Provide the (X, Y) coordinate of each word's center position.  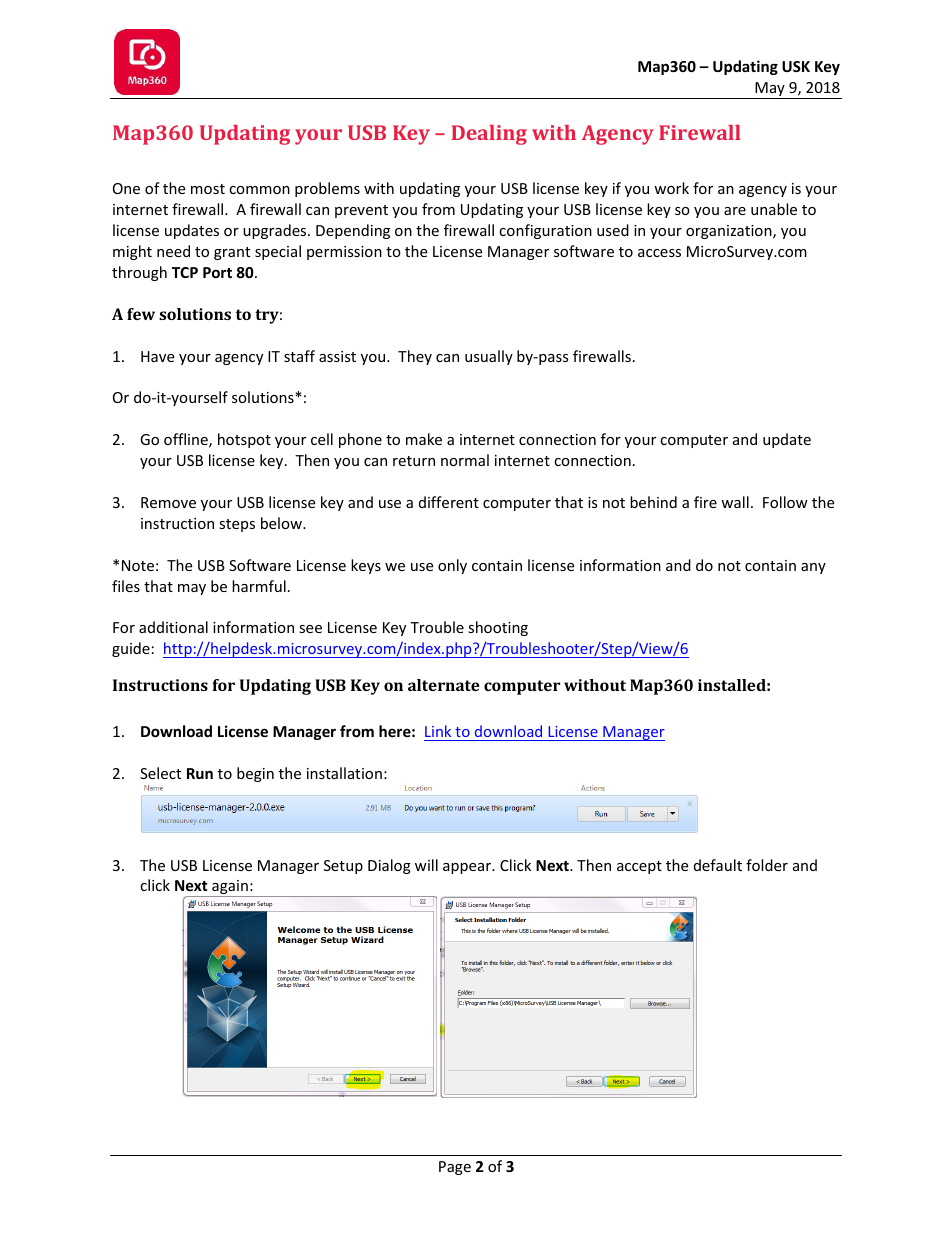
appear (468, 868)
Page (455, 1168)
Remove (168, 502)
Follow (785, 502)
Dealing (489, 135)
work (671, 188)
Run (200, 773)
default (718, 865)
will (426, 865)
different (449, 502)
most (208, 189)
